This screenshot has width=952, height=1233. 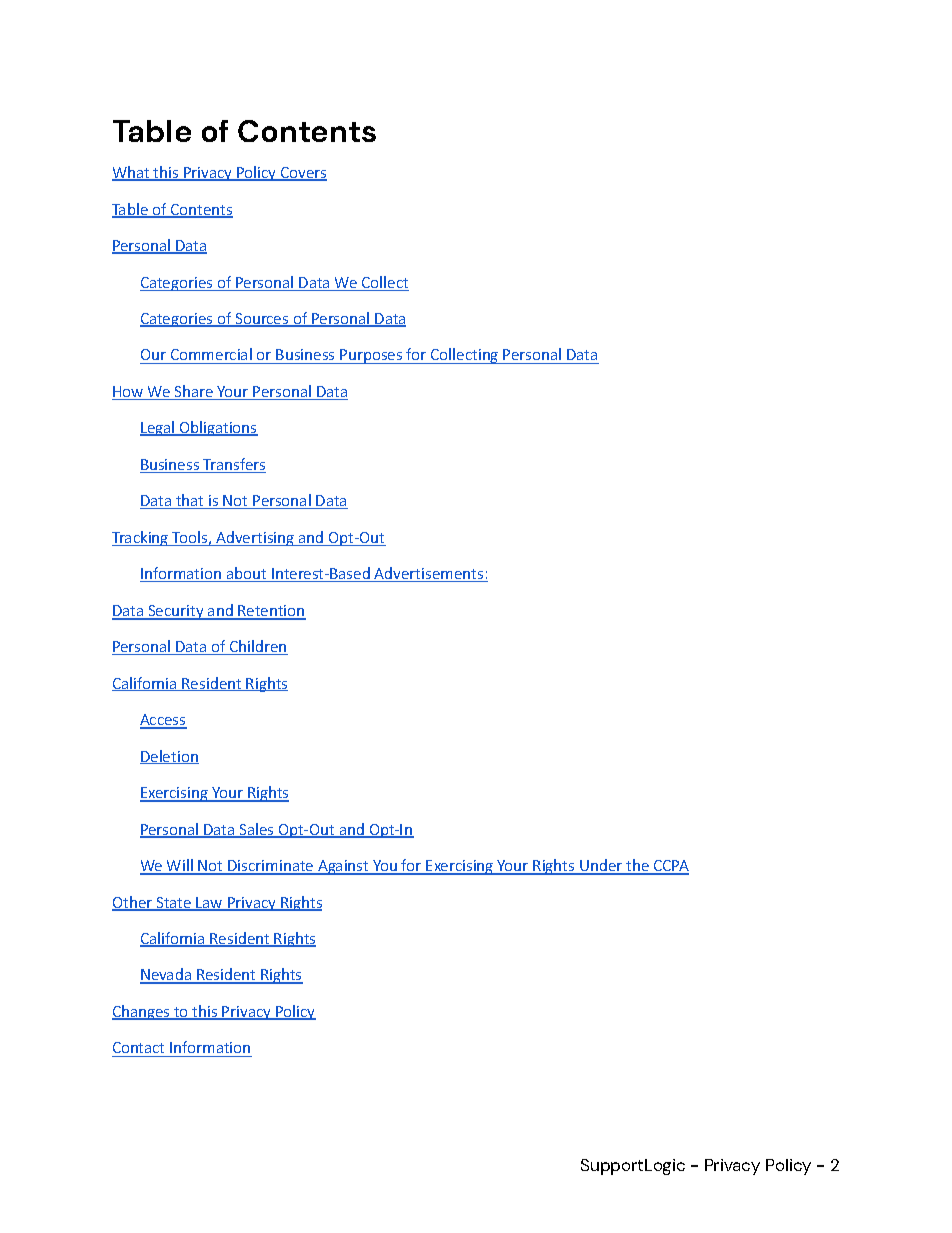 What do you see at coordinates (371, 356) in the screenshot?
I see `Purposes` at bounding box center [371, 356].
